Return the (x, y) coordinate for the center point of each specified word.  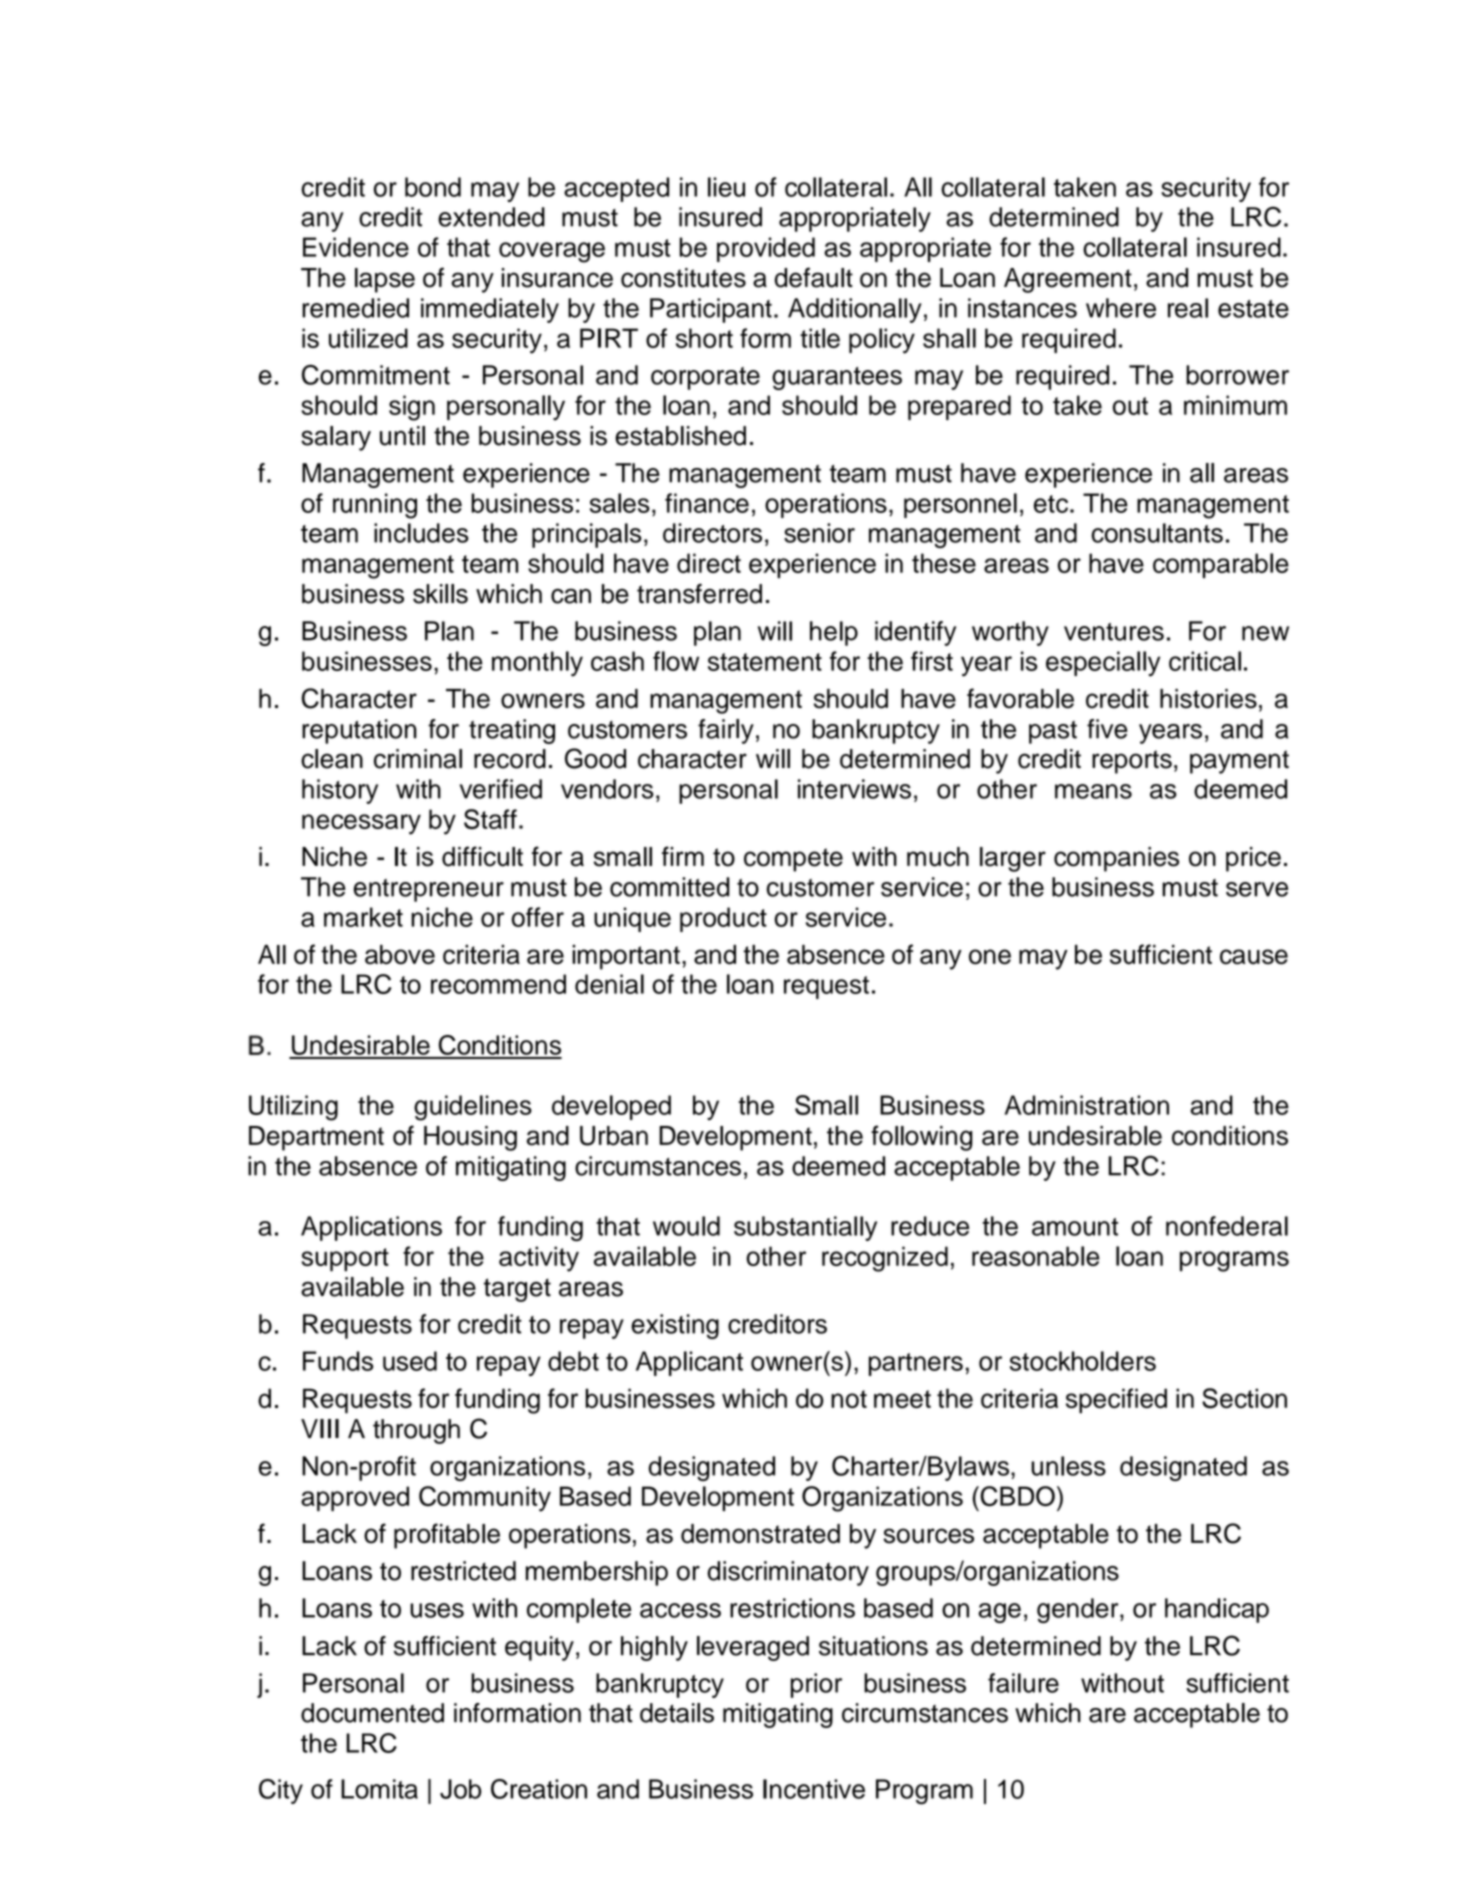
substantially (805, 1228)
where (1121, 308)
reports (1132, 762)
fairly (726, 731)
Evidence (356, 247)
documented (372, 1713)
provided (766, 249)
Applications (371, 1228)
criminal (418, 759)
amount (1075, 1227)
